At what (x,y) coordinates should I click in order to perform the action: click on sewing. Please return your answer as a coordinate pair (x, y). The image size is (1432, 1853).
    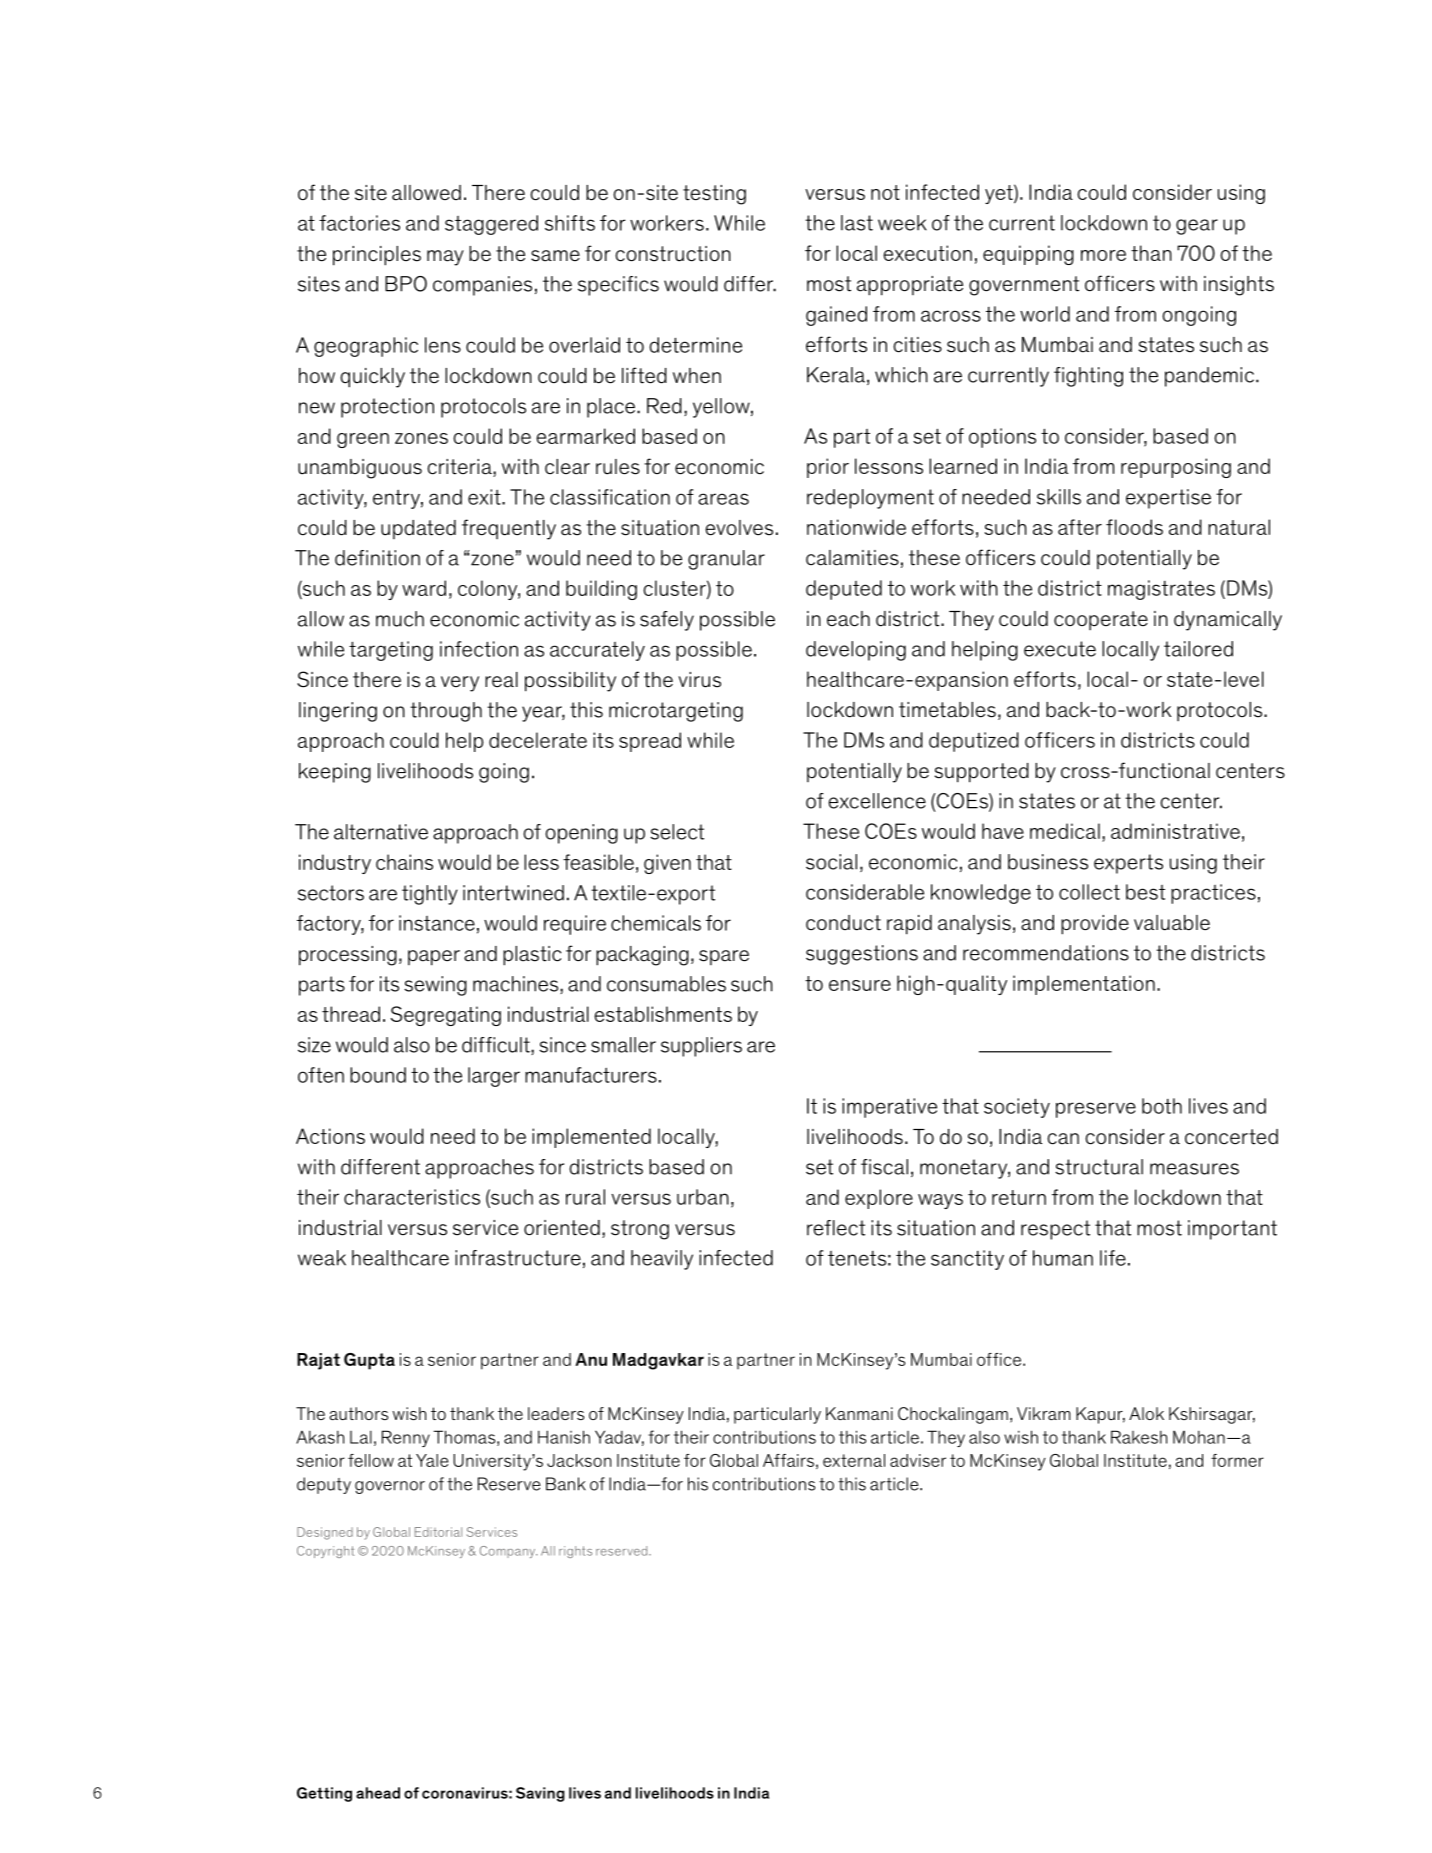
    Looking at the image, I should click on (435, 986).
